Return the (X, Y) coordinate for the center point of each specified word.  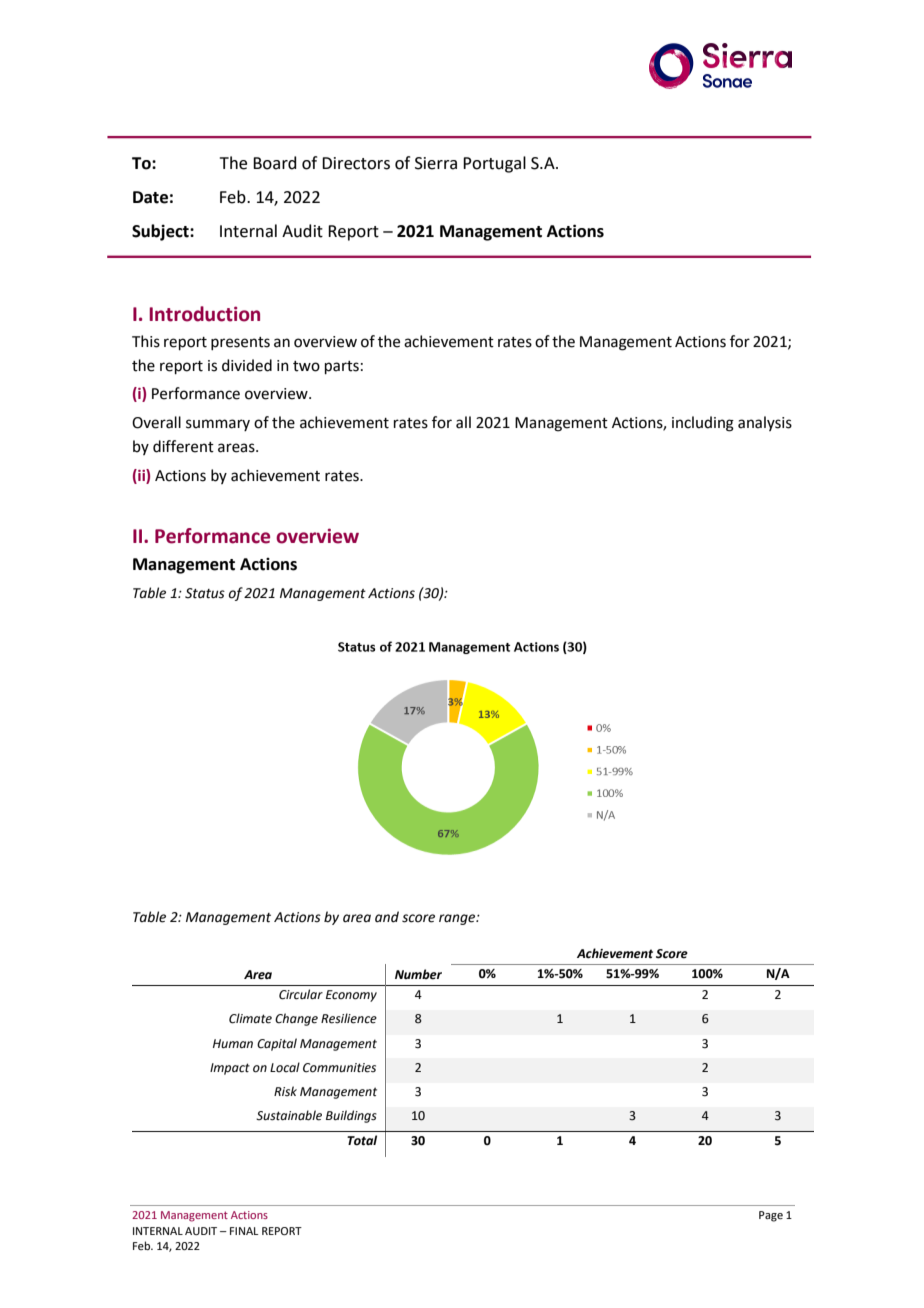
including (703, 424)
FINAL (244, 1231)
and (387, 917)
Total (362, 1140)
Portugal (494, 164)
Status (205, 593)
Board (275, 163)
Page (771, 1216)
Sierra (436, 163)
